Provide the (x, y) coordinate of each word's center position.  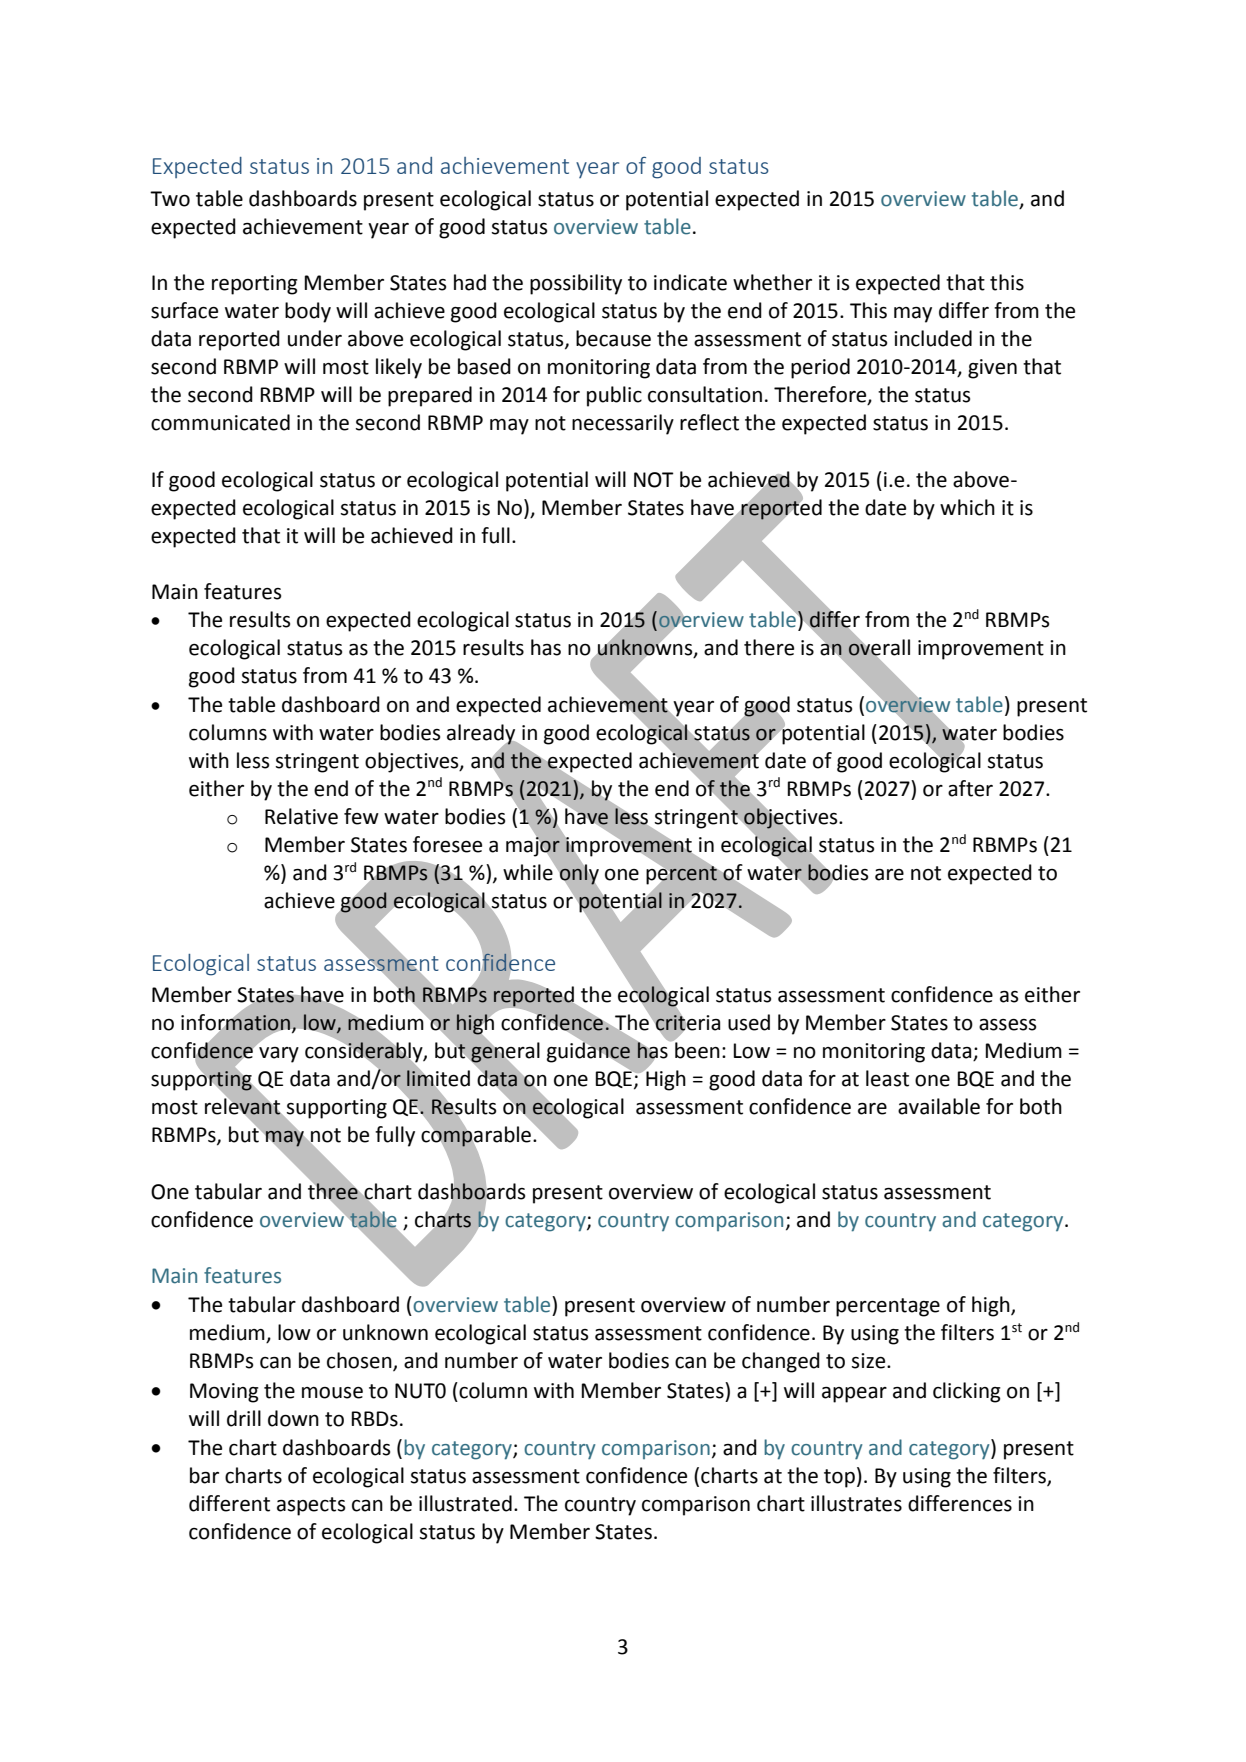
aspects (311, 1506)
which (967, 507)
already (482, 735)
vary (279, 1055)
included (933, 338)
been (696, 1049)
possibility (576, 284)
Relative (301, 816)
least (887, 1078)
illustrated (465, 1503)
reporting (255, 285)
